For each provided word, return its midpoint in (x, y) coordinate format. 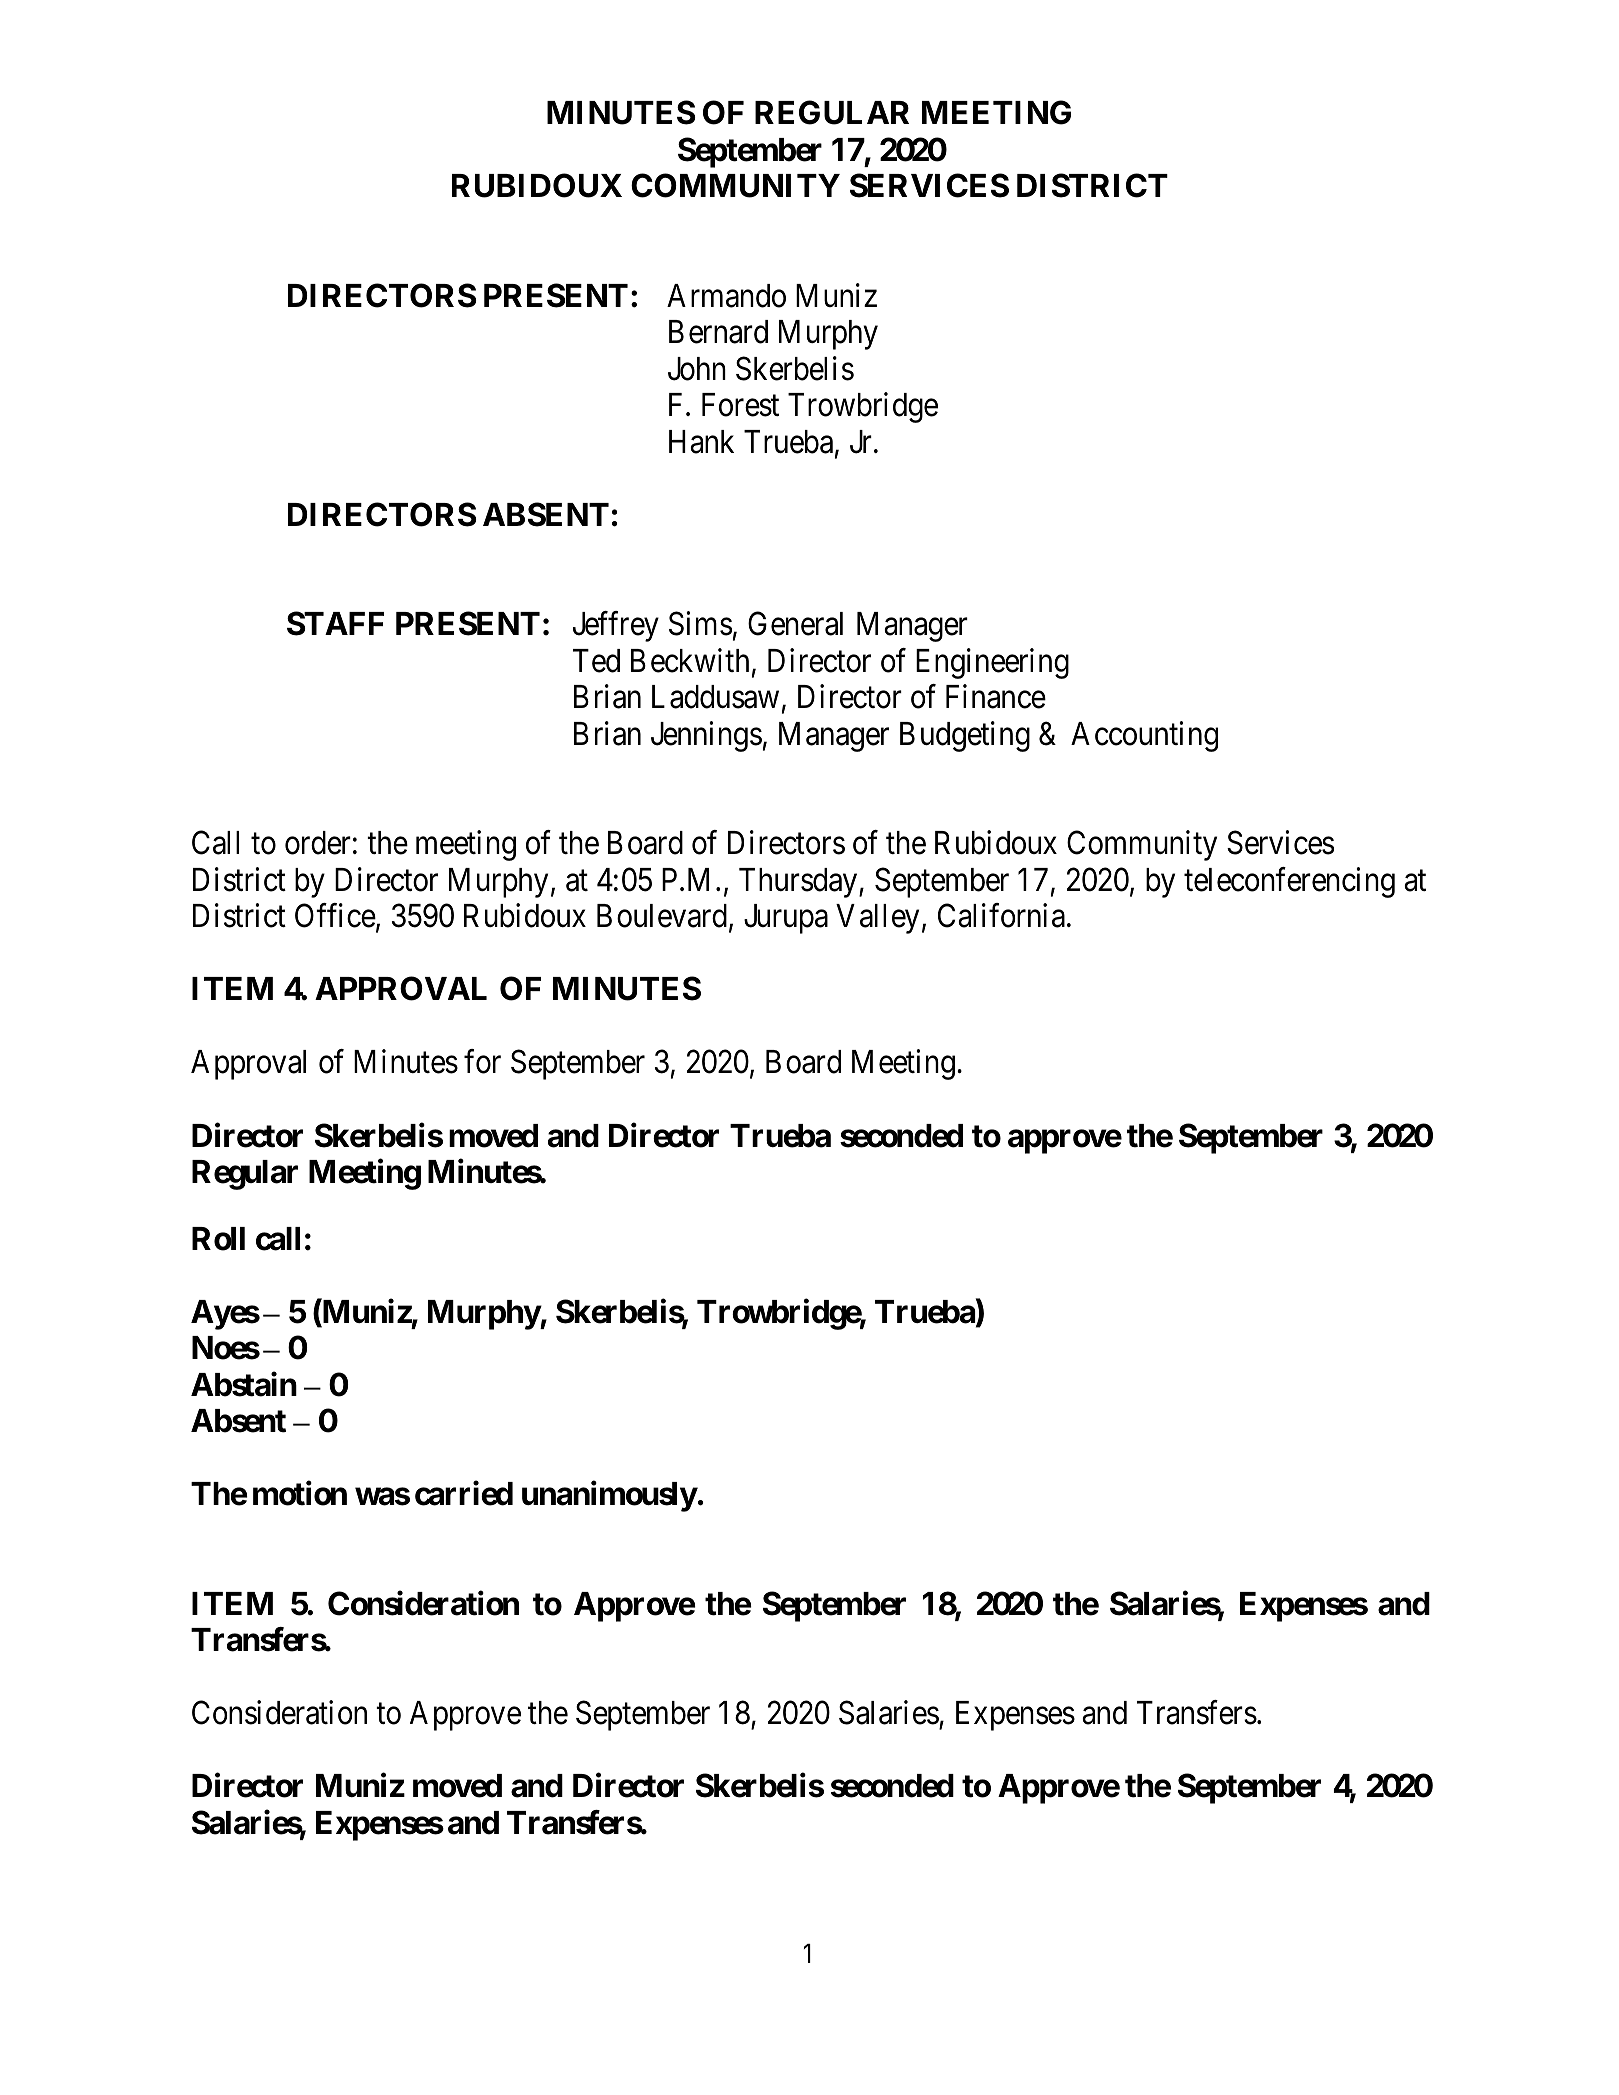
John (697, 369)
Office (335, 916)
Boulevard (662, 916)
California (1001, 916)
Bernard (718, 332)
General (795, 624)
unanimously (609, 1496)
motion (300, 1493)
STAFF (335, 623)
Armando (726, 296)
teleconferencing (1289, 882)
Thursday (799, 883)
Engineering (992, 663)
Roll (218, 1239)
